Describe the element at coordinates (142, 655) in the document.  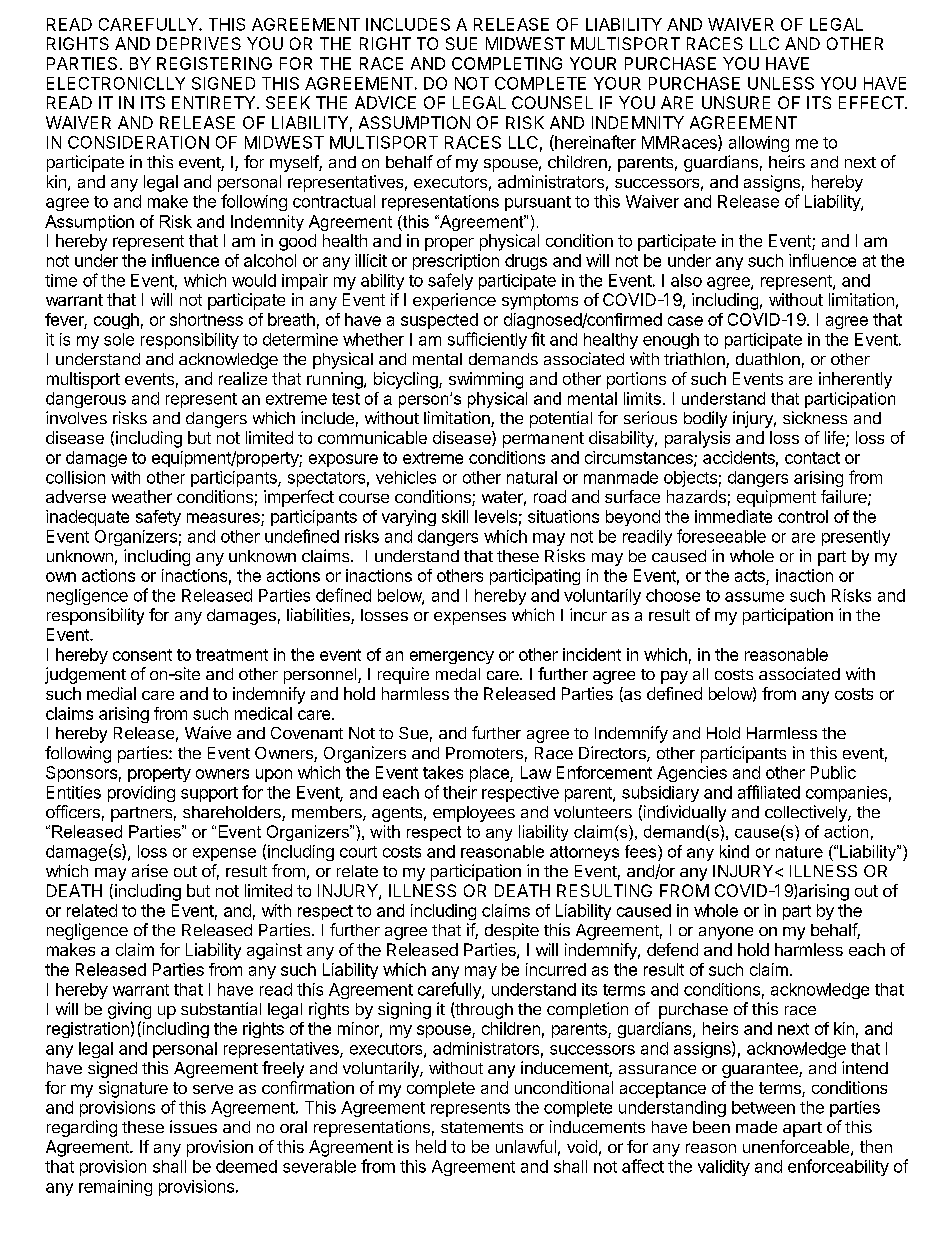
I see `consent` at that location.
